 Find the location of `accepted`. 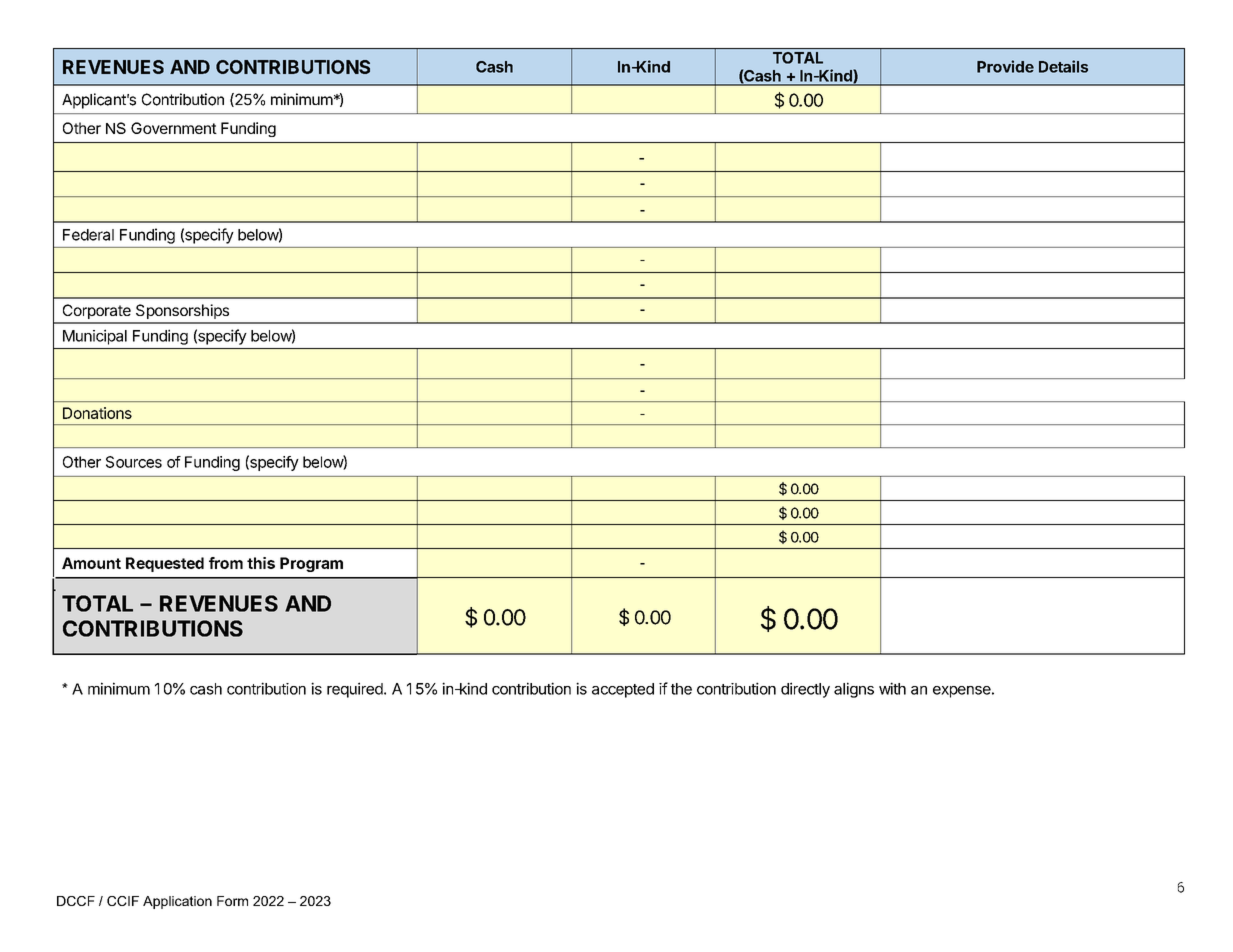

accepted is located at coordinates (623, 690).
